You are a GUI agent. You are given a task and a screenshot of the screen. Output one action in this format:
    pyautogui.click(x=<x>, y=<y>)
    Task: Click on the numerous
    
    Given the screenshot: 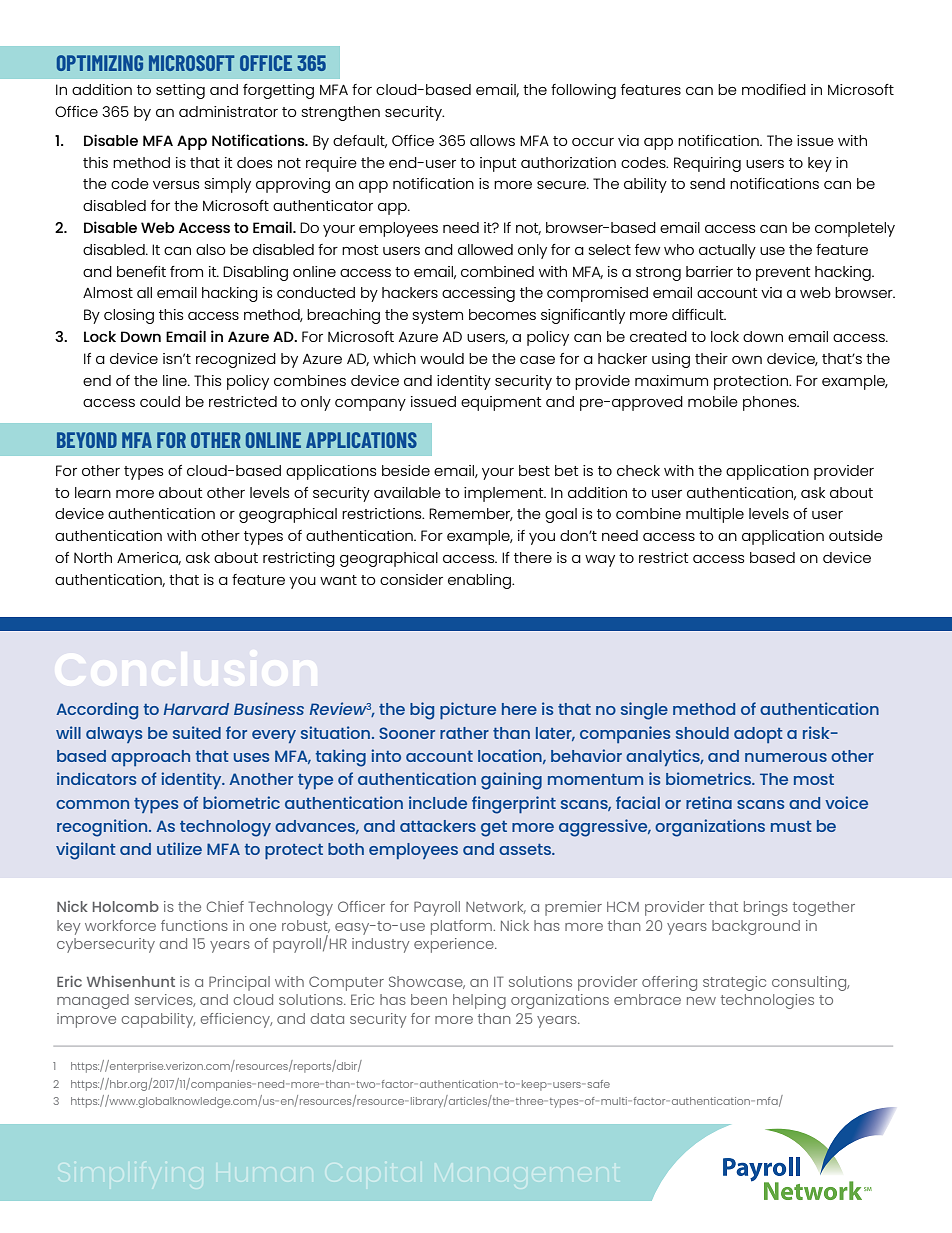 What is the action you would take?
    pyautogui.click(x=786, y=757)
